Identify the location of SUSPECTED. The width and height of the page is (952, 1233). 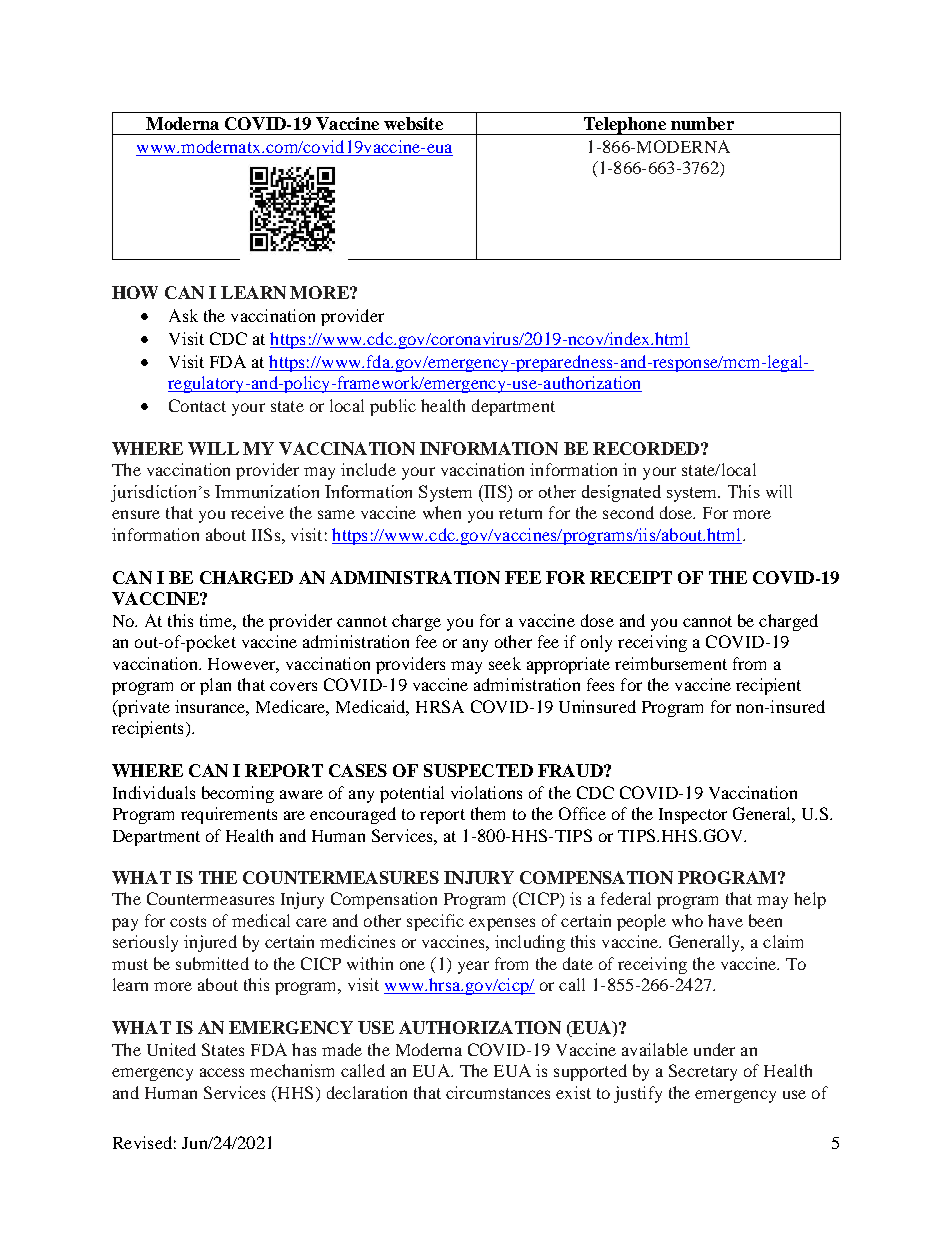
(478, 770).
